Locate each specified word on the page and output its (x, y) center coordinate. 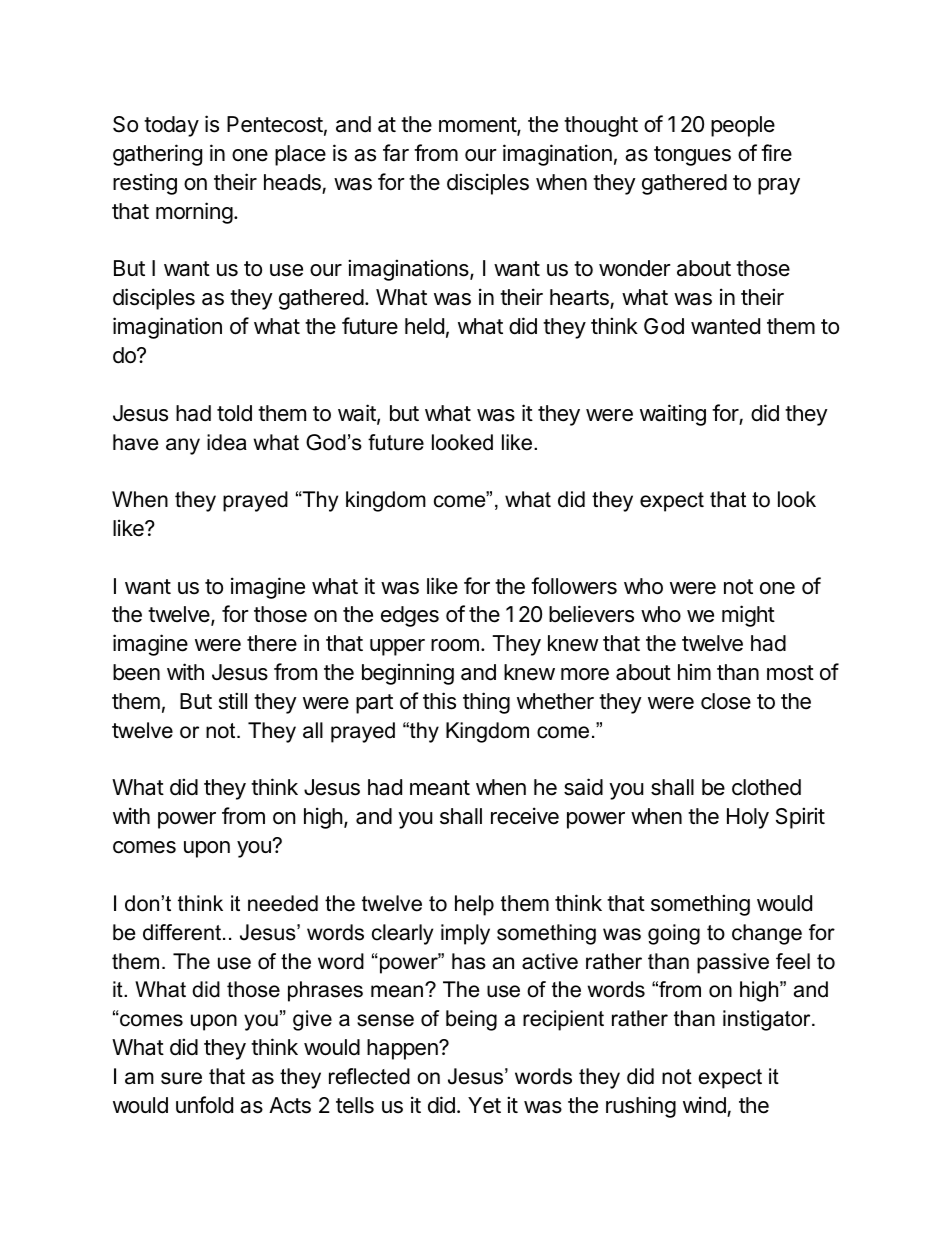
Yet (484, 1105)
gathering (157, 155)
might (748, 616)
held (424, 326)
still (233, 701)
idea (227, 442)
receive (525, 816)
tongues (692, 156)
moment (478, 126)
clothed (766, 787)
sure (181, 1078)
